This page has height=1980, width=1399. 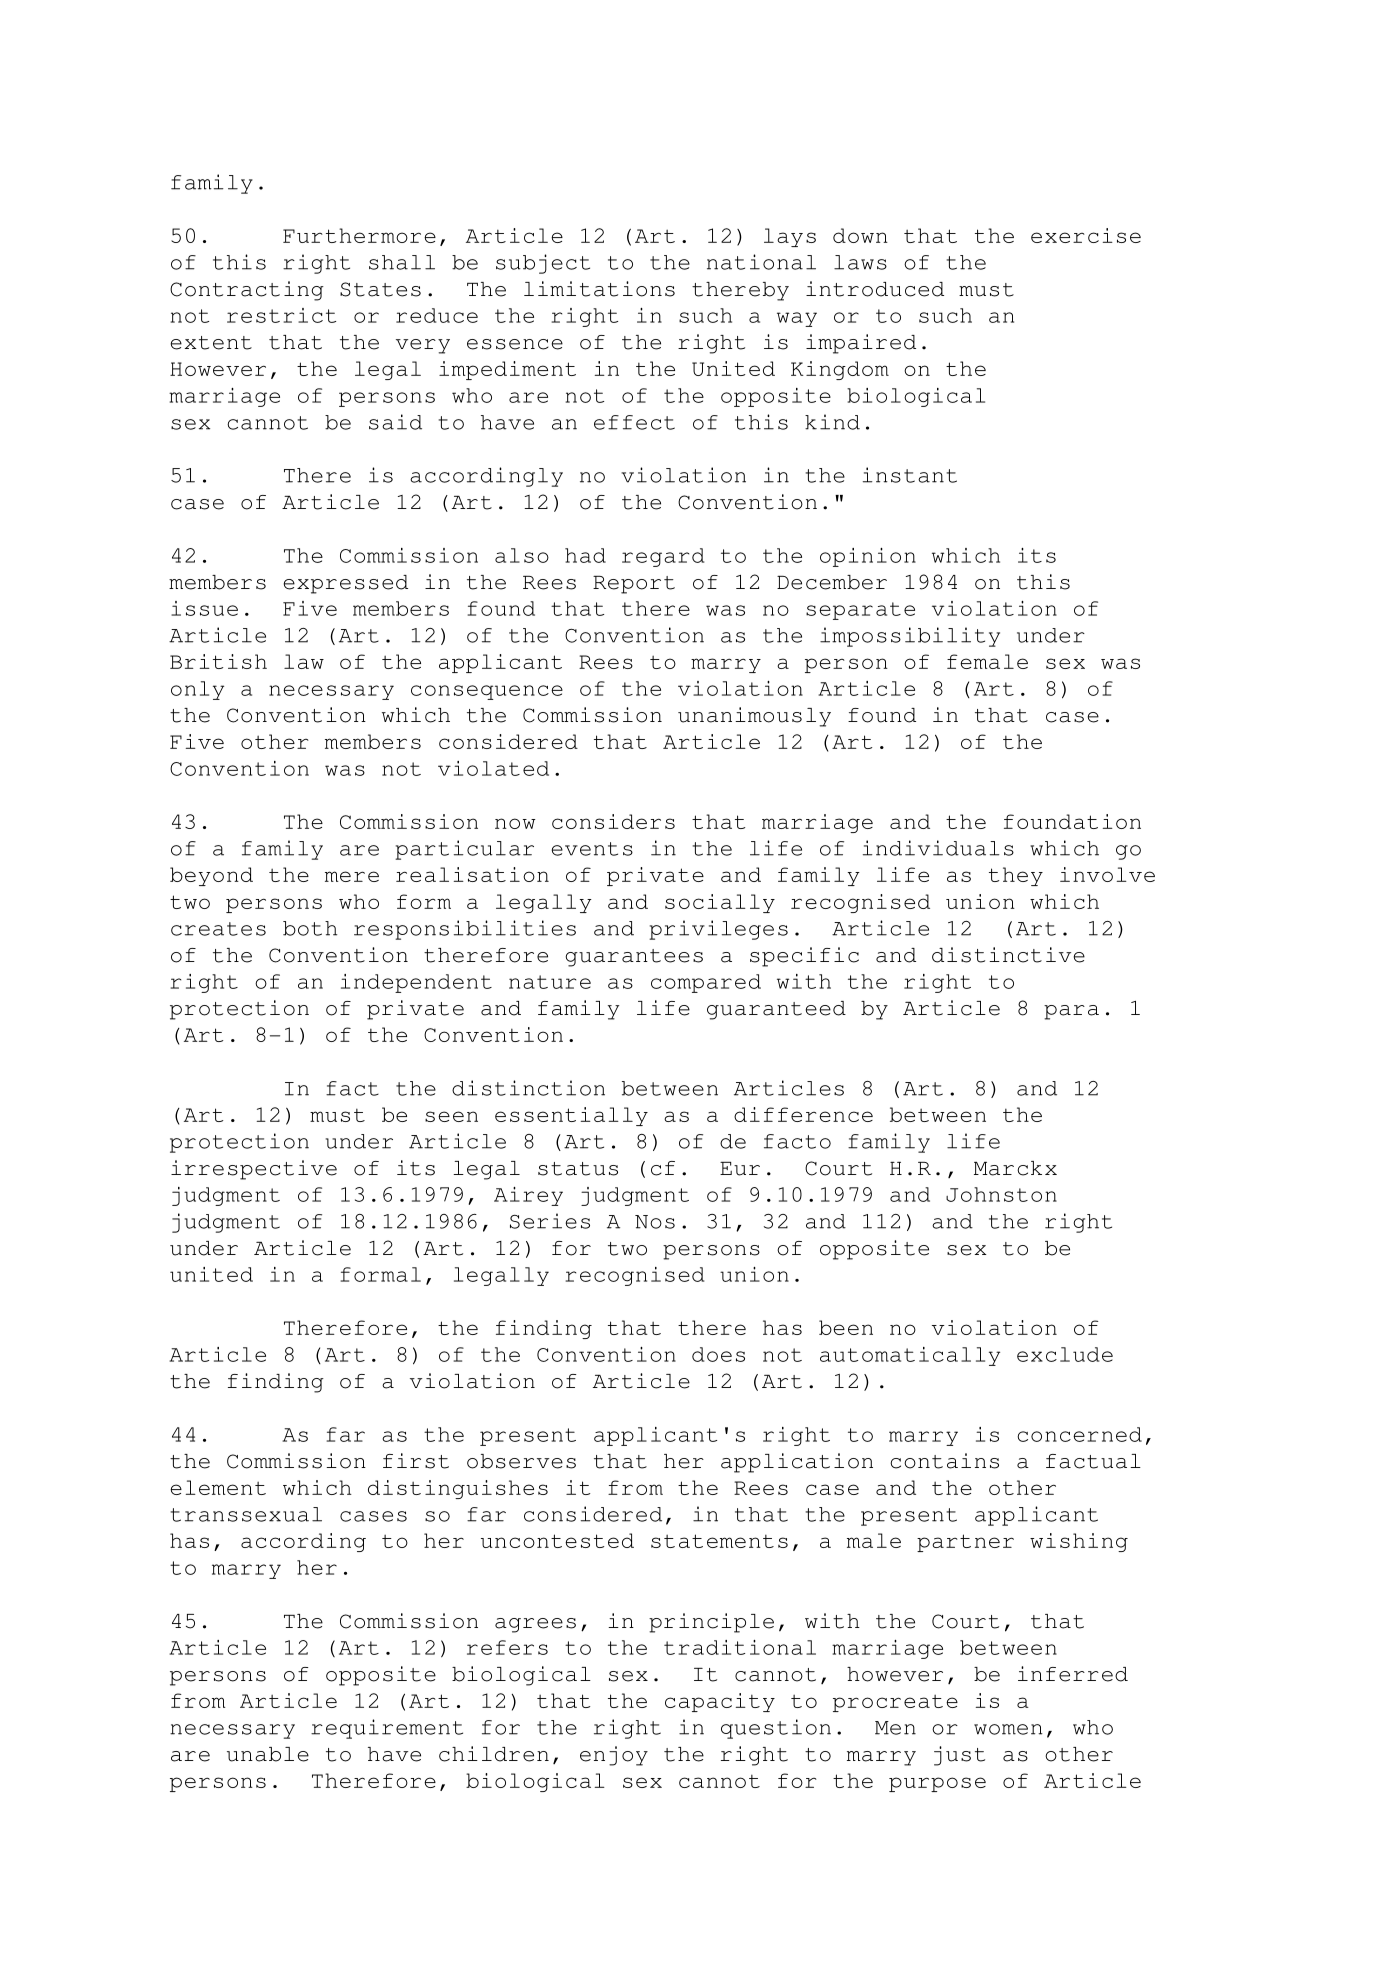 I want to click on enjoy, so click(x=614, y=1756).
